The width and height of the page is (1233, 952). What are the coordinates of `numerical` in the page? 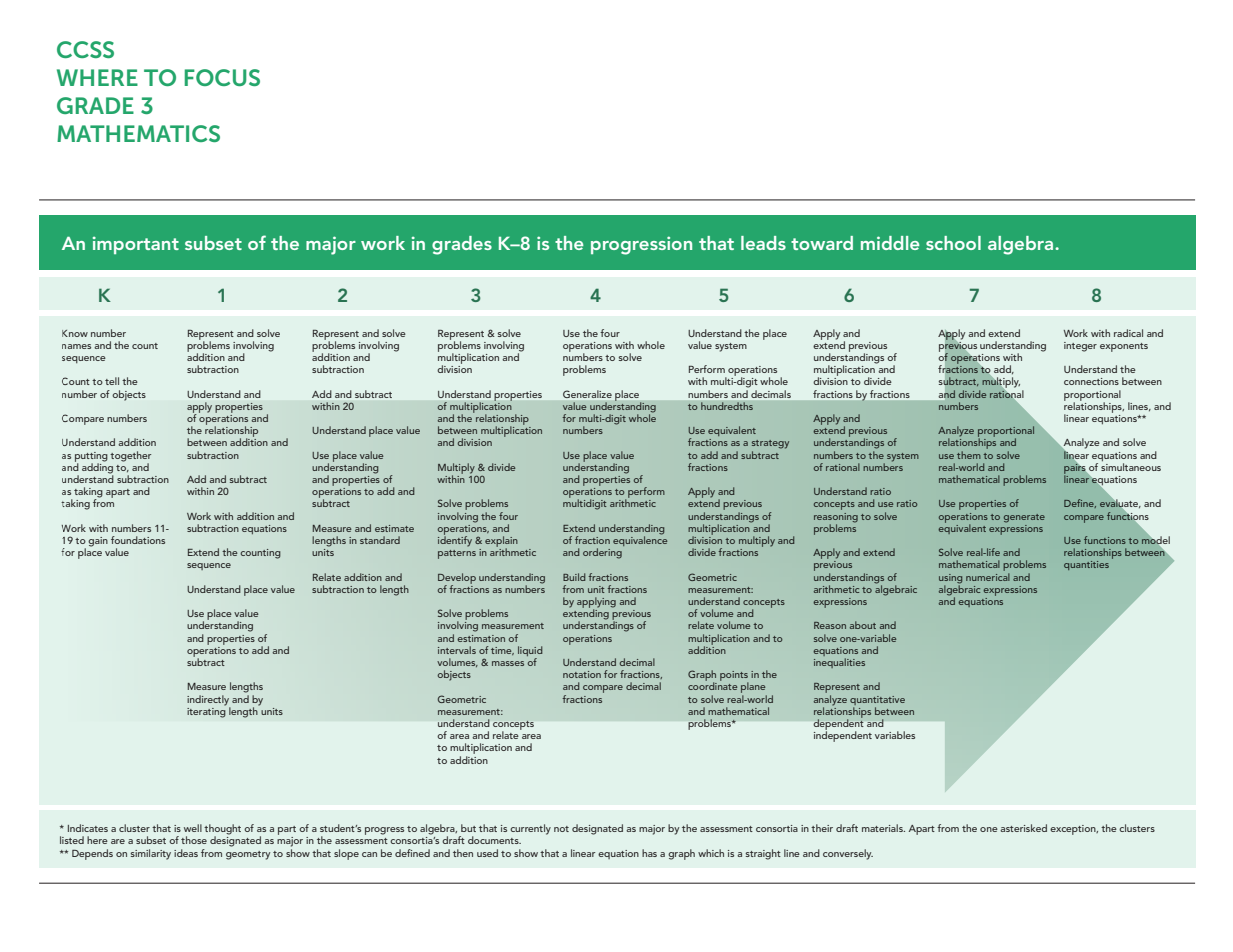 It's located at (988, 575).
